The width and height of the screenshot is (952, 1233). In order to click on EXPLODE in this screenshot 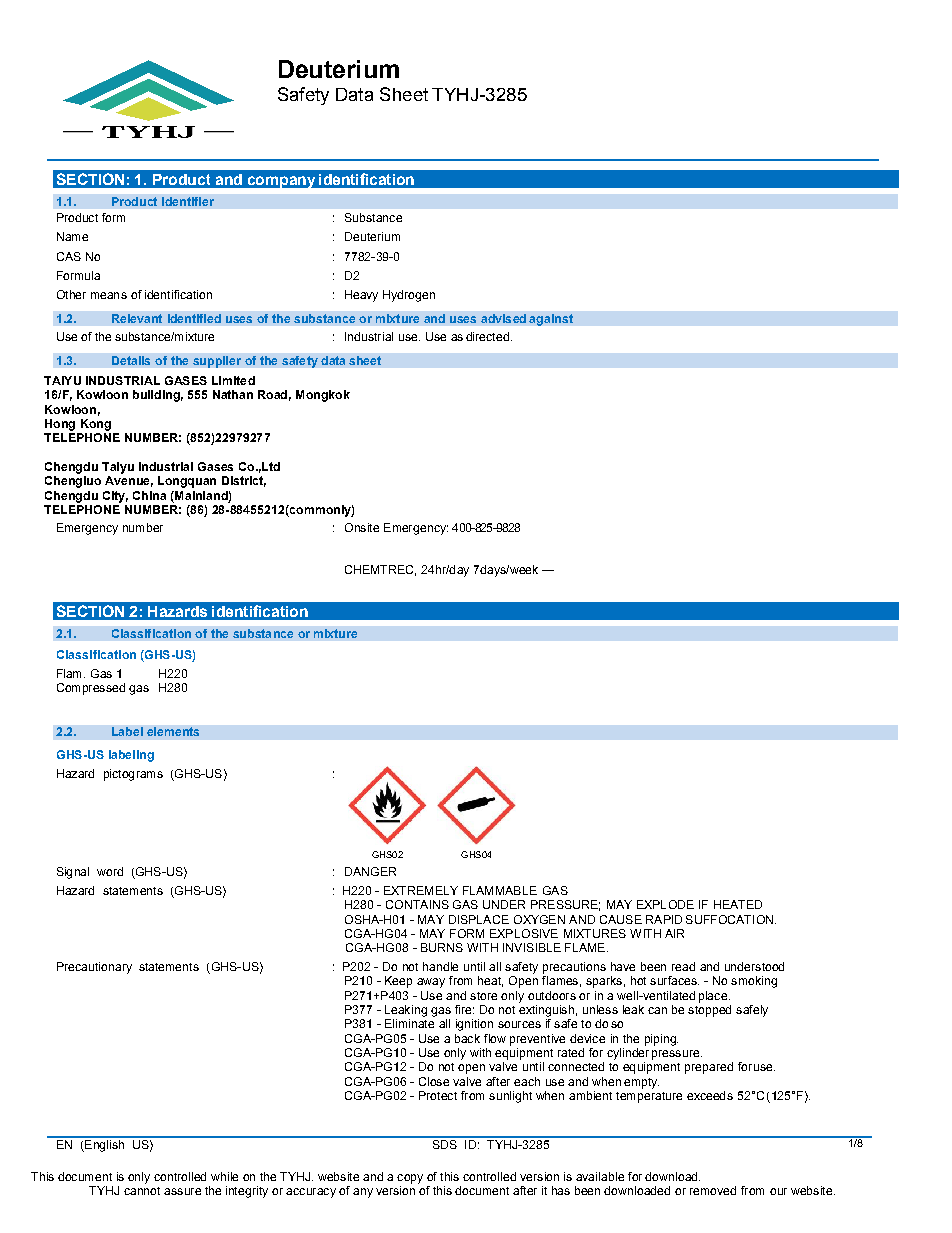, I will do `click(665, 904)`.
